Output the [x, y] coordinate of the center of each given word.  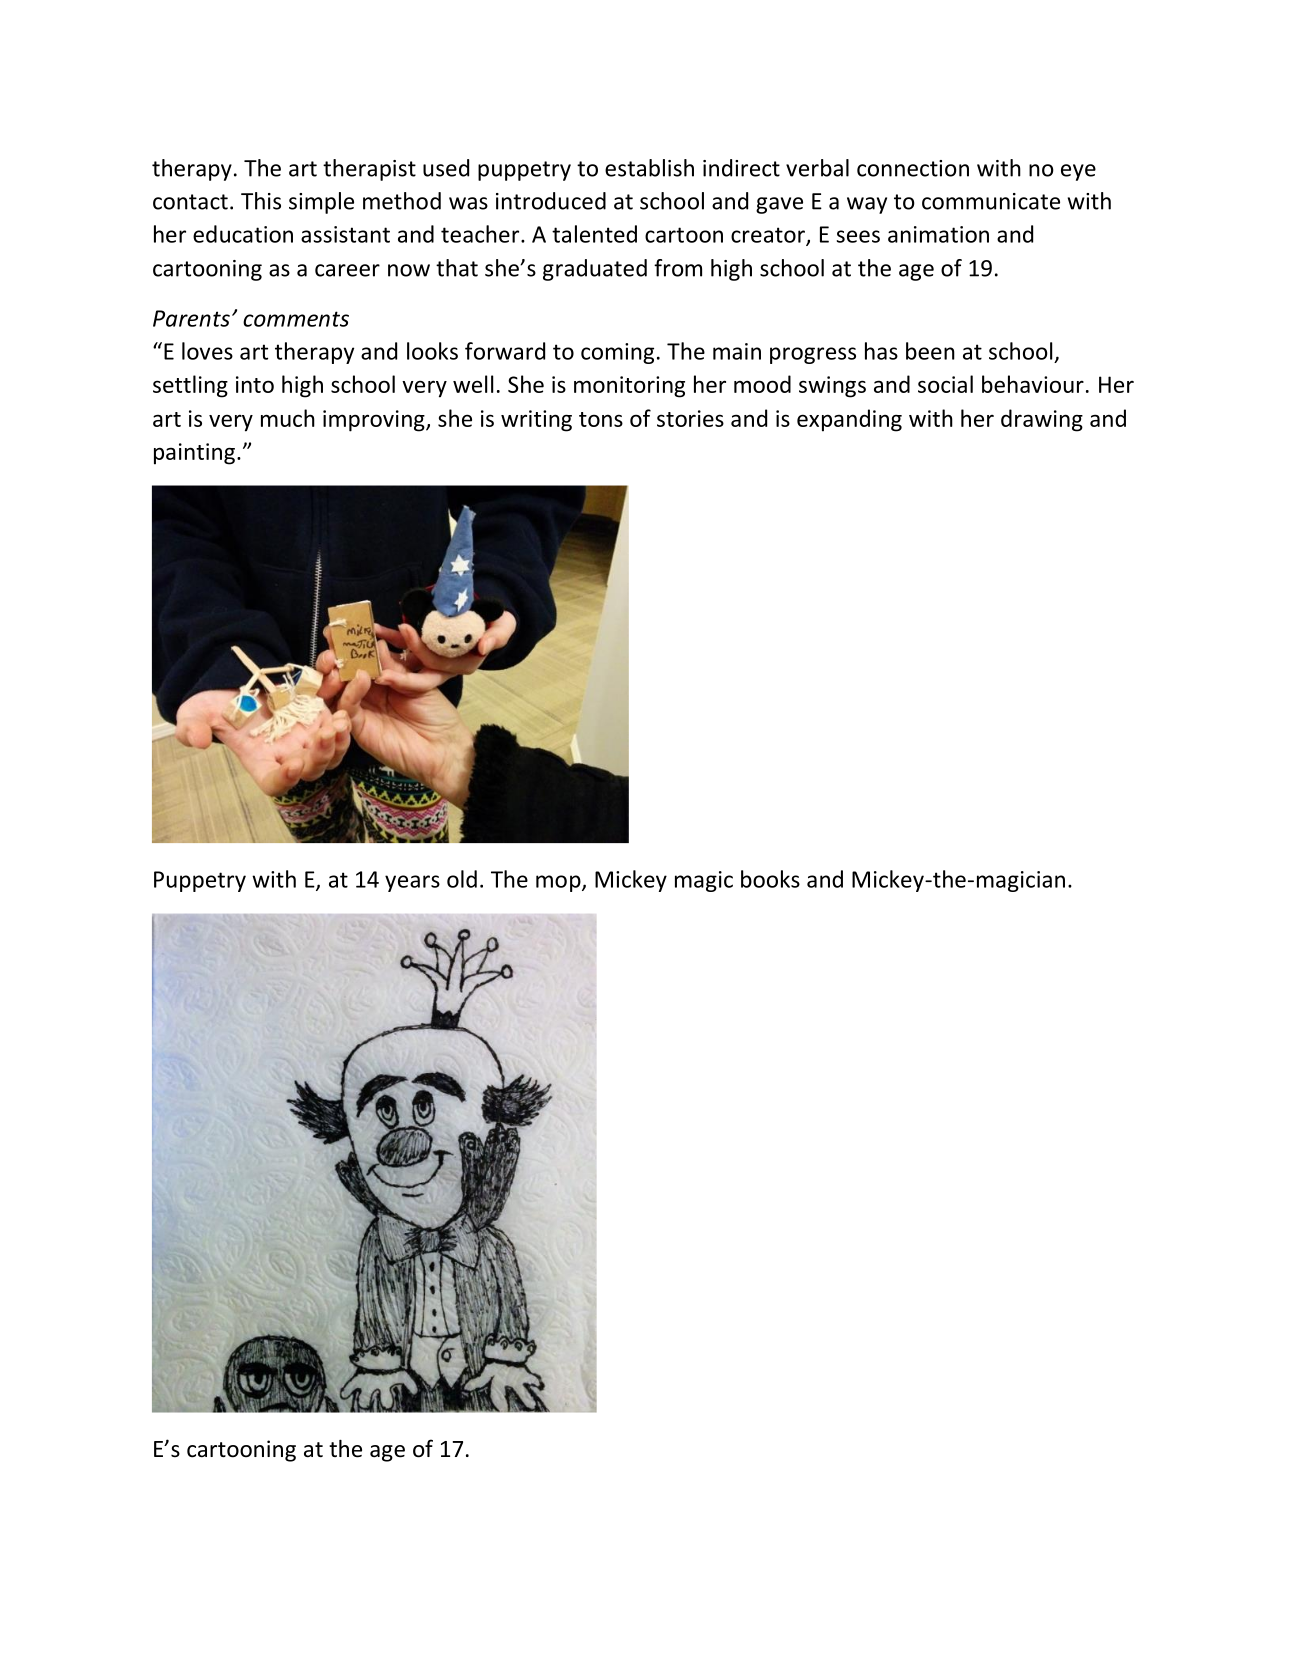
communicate [991, 201]
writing [536, 421]
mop [559, 883]
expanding [849, 420]
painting [194, 454]
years [412, 883]
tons [601, 419]
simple [321, 203]
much [288, 418]
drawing [1042, 420]
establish [649, 168]
